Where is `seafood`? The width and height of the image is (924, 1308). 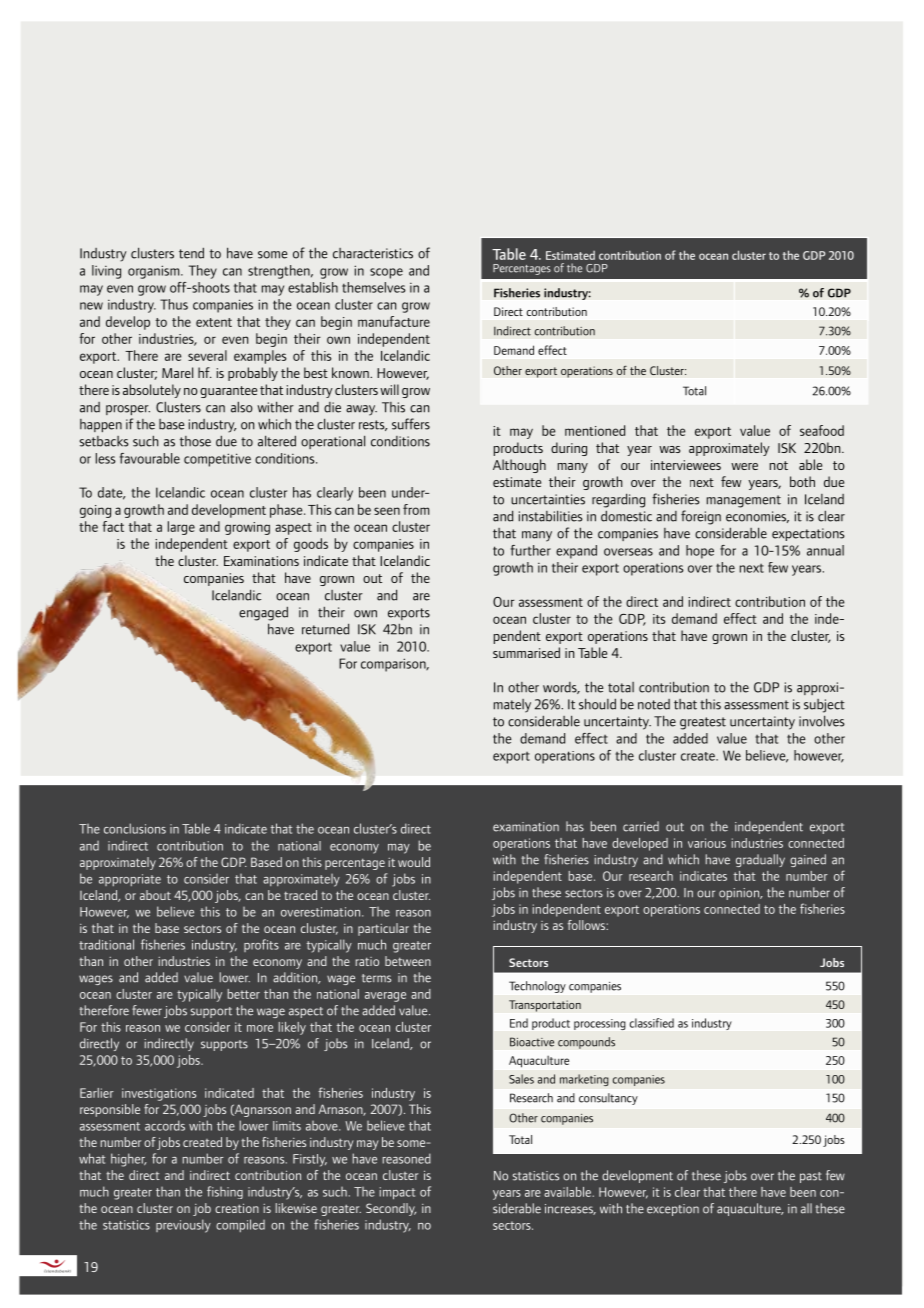 seafood is located at coordinates (822, 430).
